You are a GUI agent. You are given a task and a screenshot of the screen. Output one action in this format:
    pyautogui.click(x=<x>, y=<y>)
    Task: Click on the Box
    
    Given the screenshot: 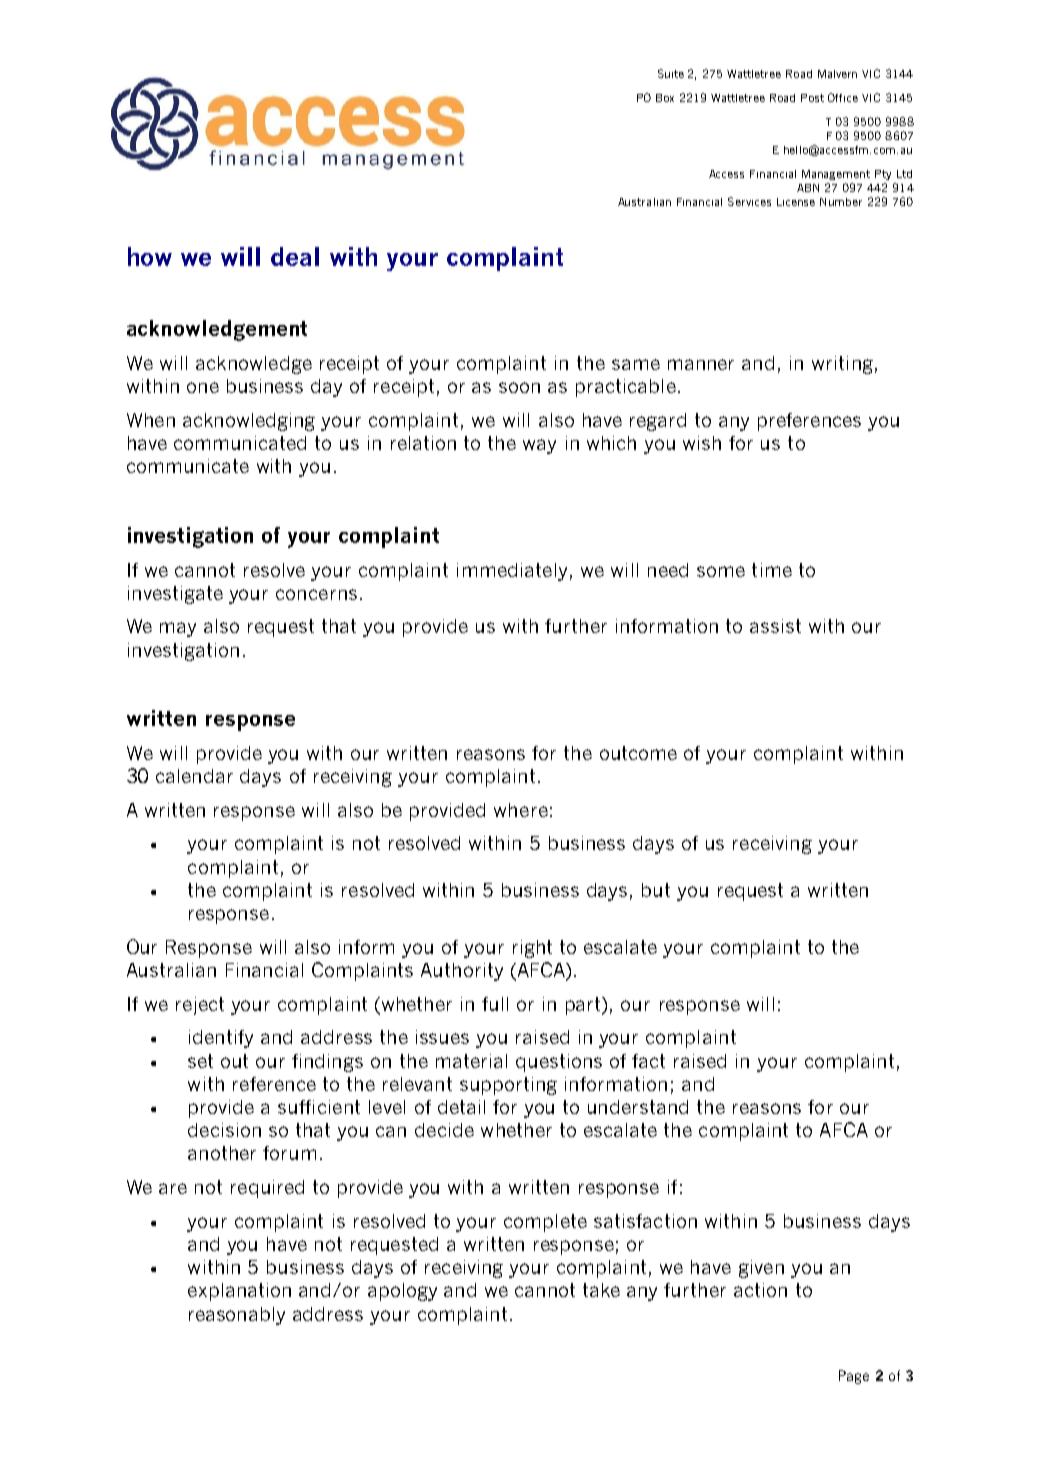 What is the action you would take?
    pyautogui.click(x=665, y=98)
